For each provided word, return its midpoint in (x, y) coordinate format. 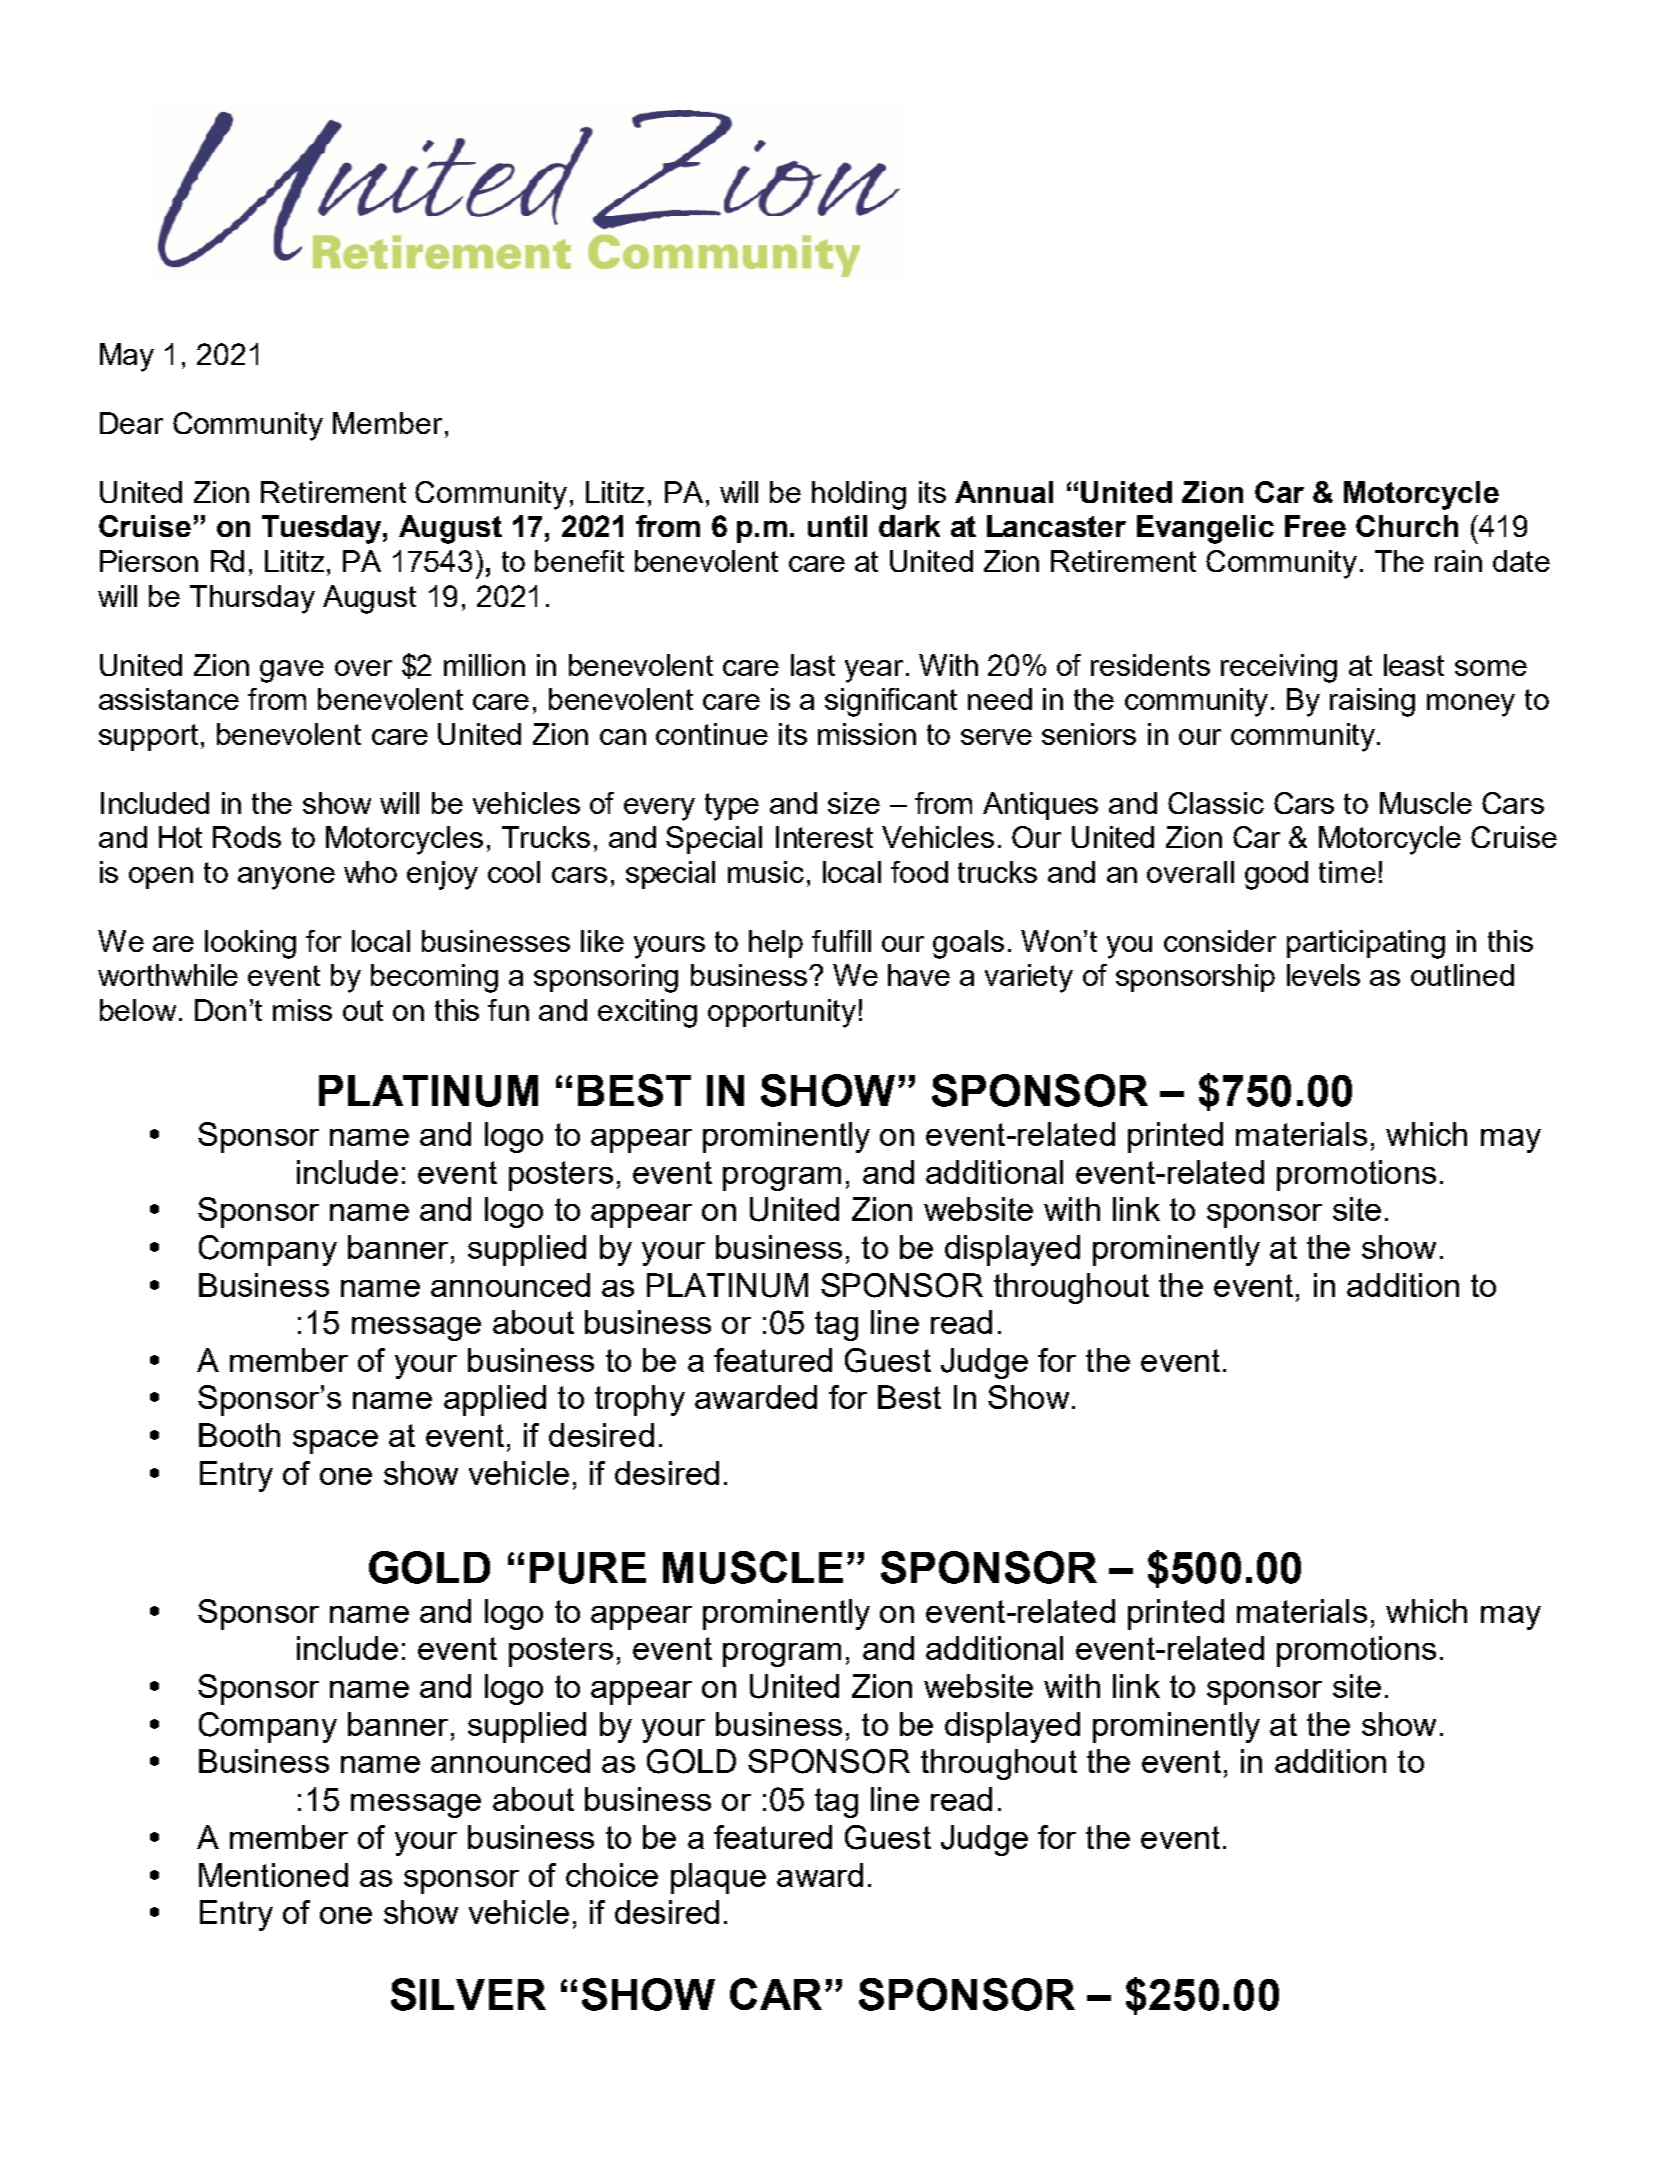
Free (1315, 526)
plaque (718, 1878)
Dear (131, 423)
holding (859, 495)
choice (612, 1875)
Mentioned (273, 1875)
